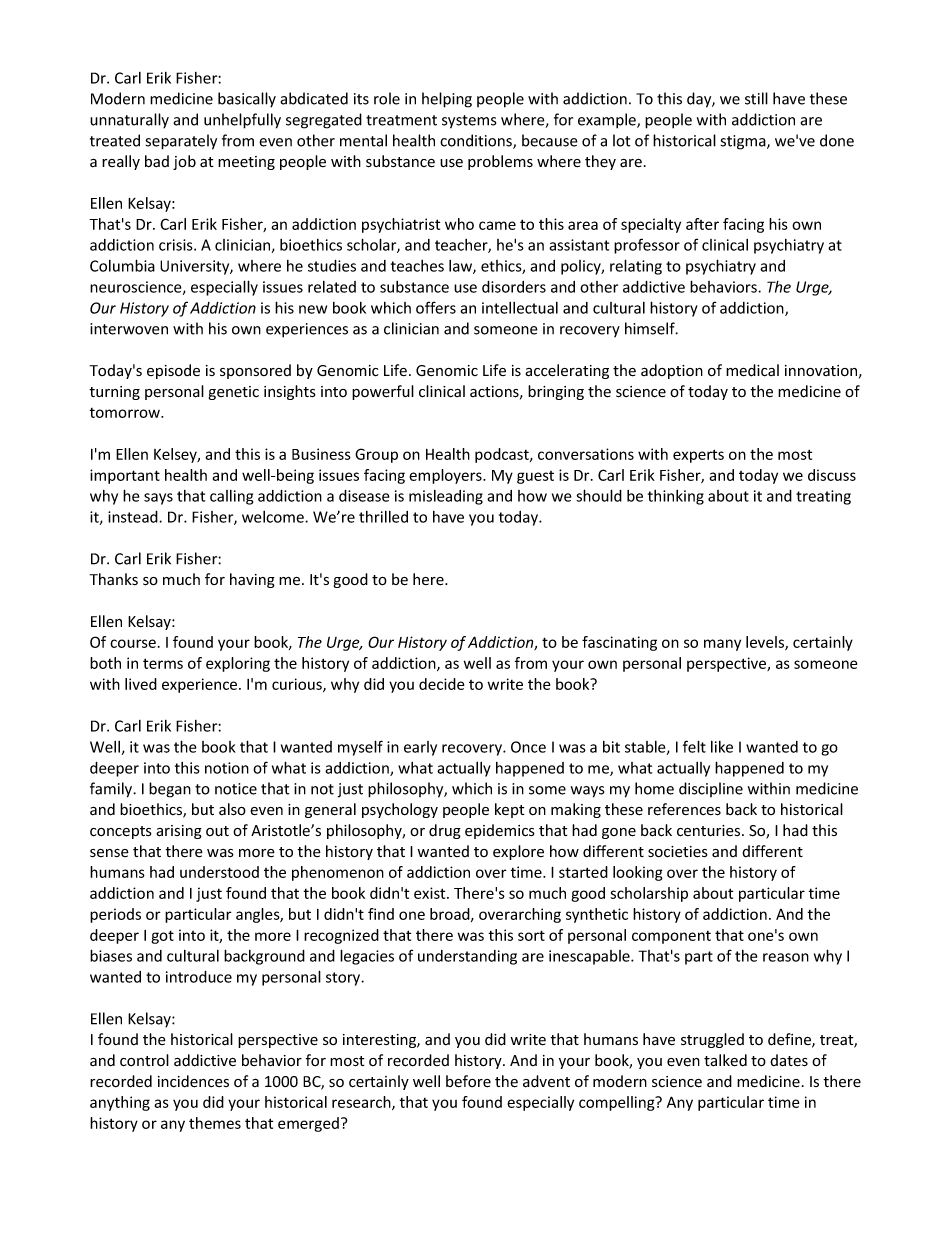  What do you see at coordinates (252, 580) in the document?
I see `having` at bounding box center [252, 580].
